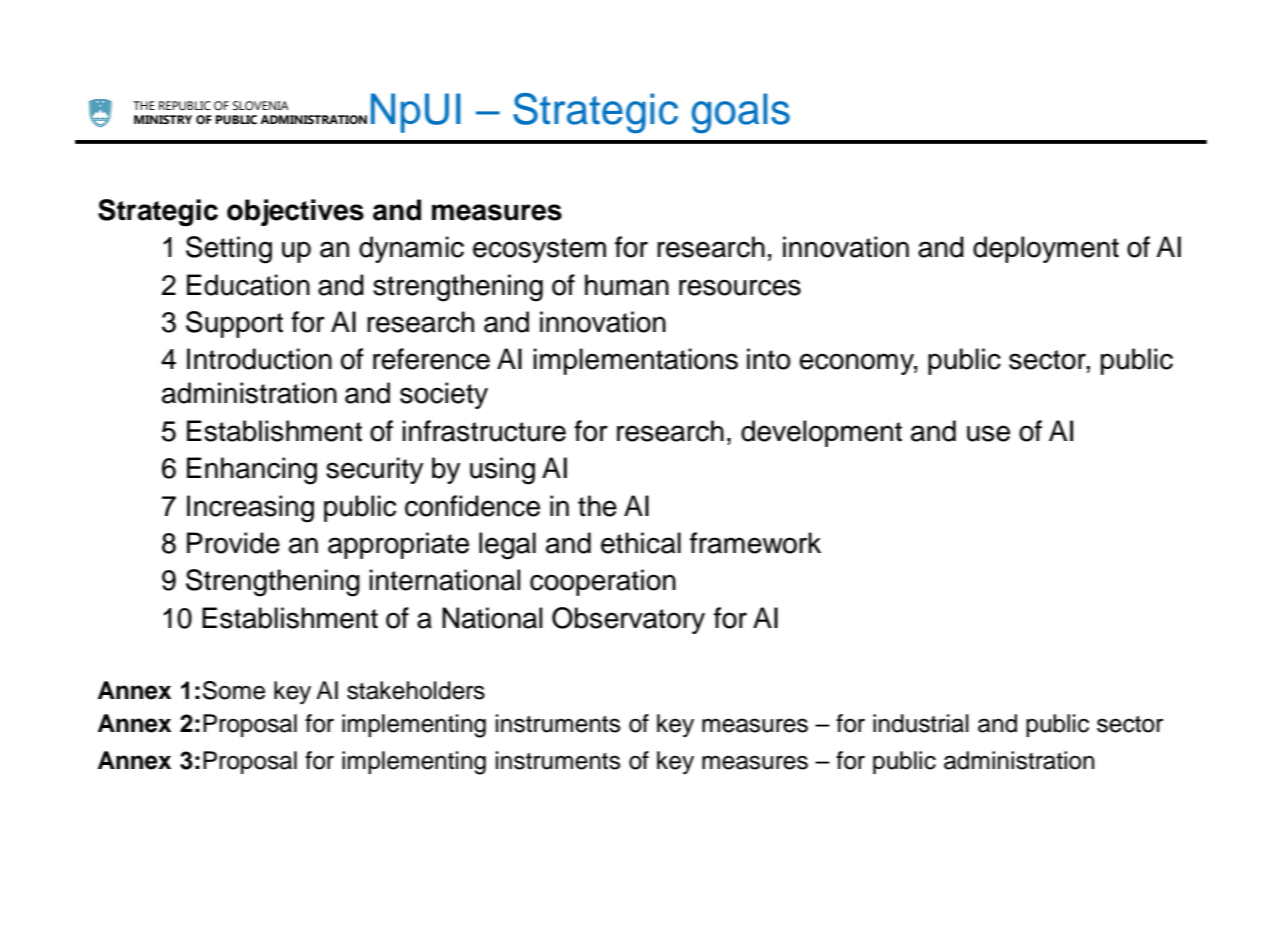 Image resolution: width=1270 pixels, height=952 pixels. I want to click on goals, so click(740, 113).
